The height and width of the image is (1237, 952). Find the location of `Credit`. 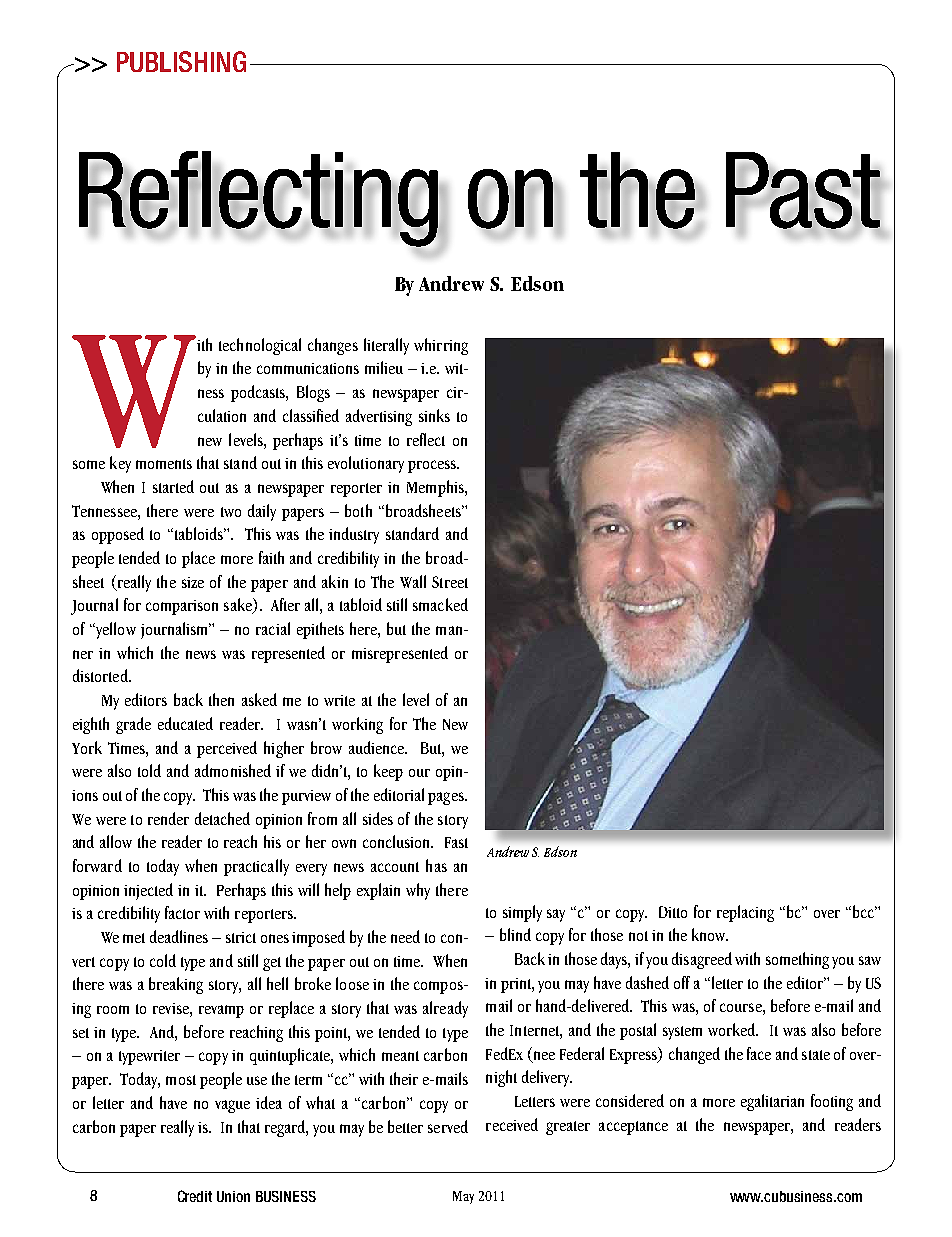

Credit is located at coordinates (195, 1196).
